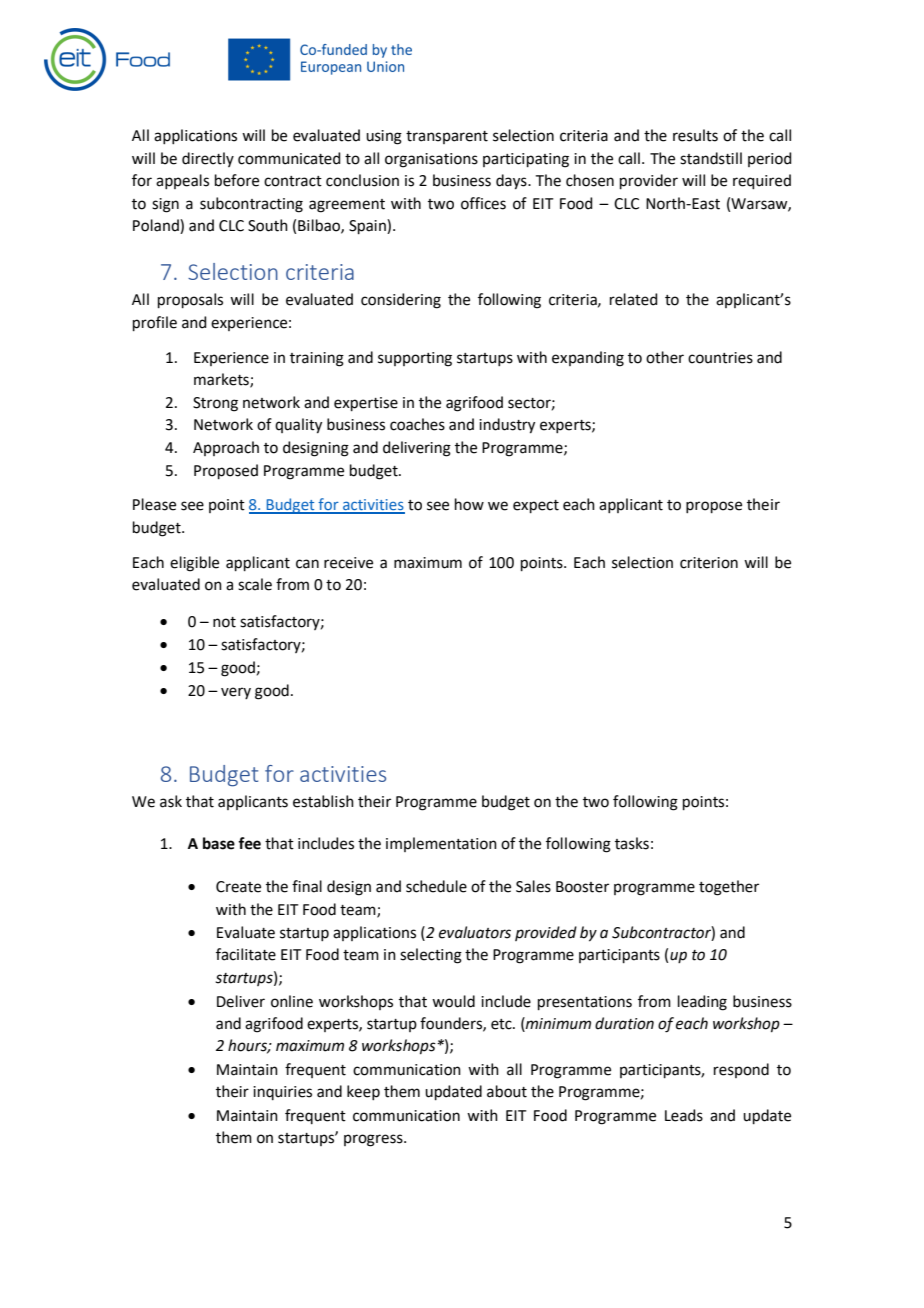  What do you see at coordinates (348, 563) in the document?
I see `receive` at bounding box center [348, 563].
